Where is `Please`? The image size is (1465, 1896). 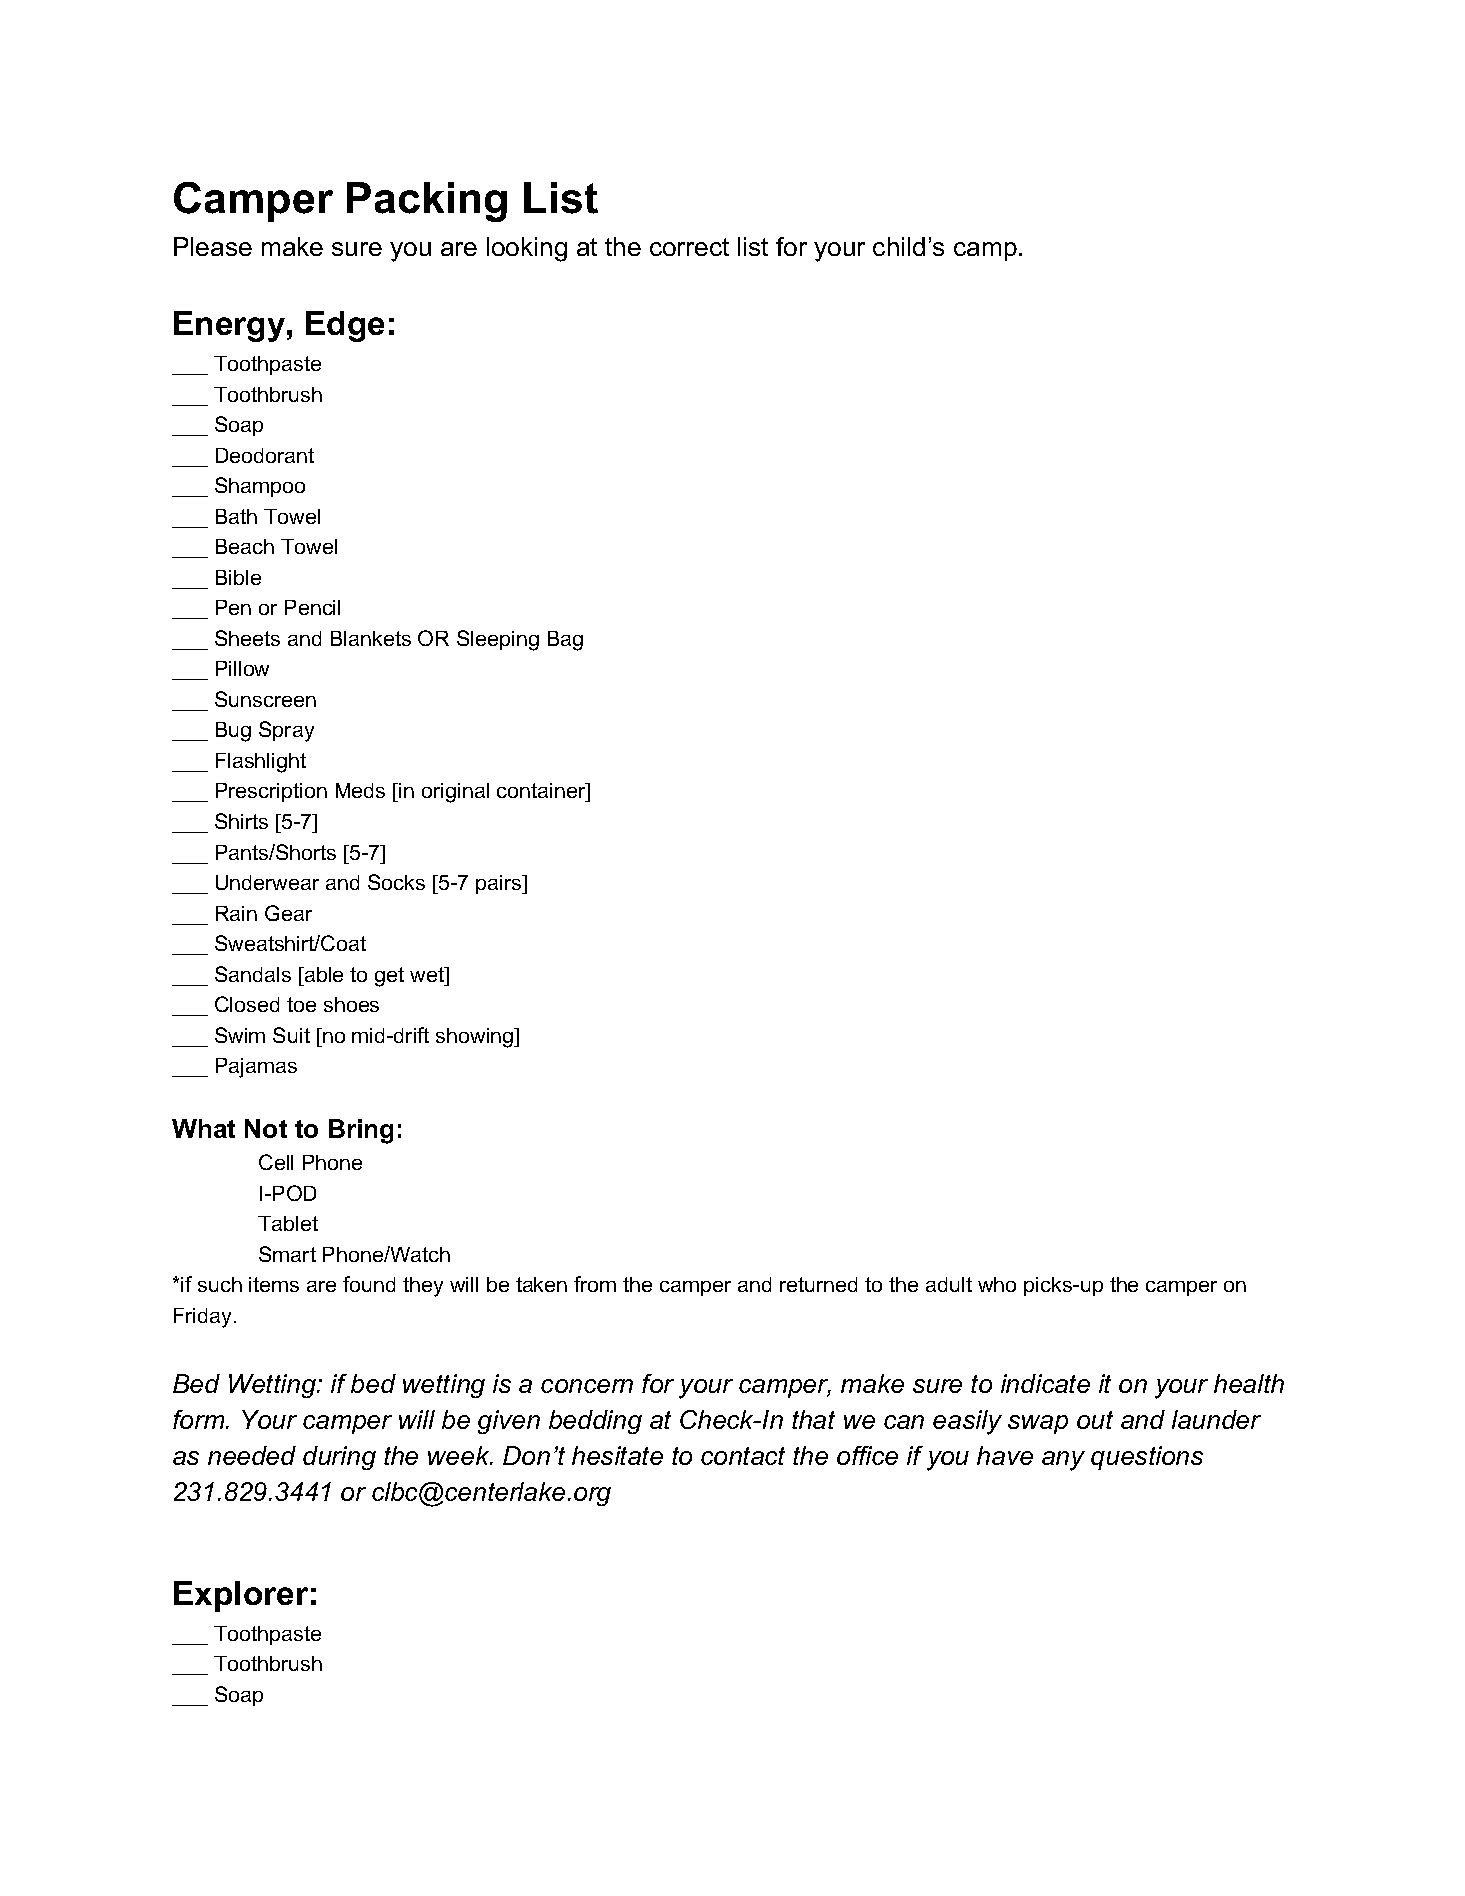
Please is located at coordinates (213, 246).
